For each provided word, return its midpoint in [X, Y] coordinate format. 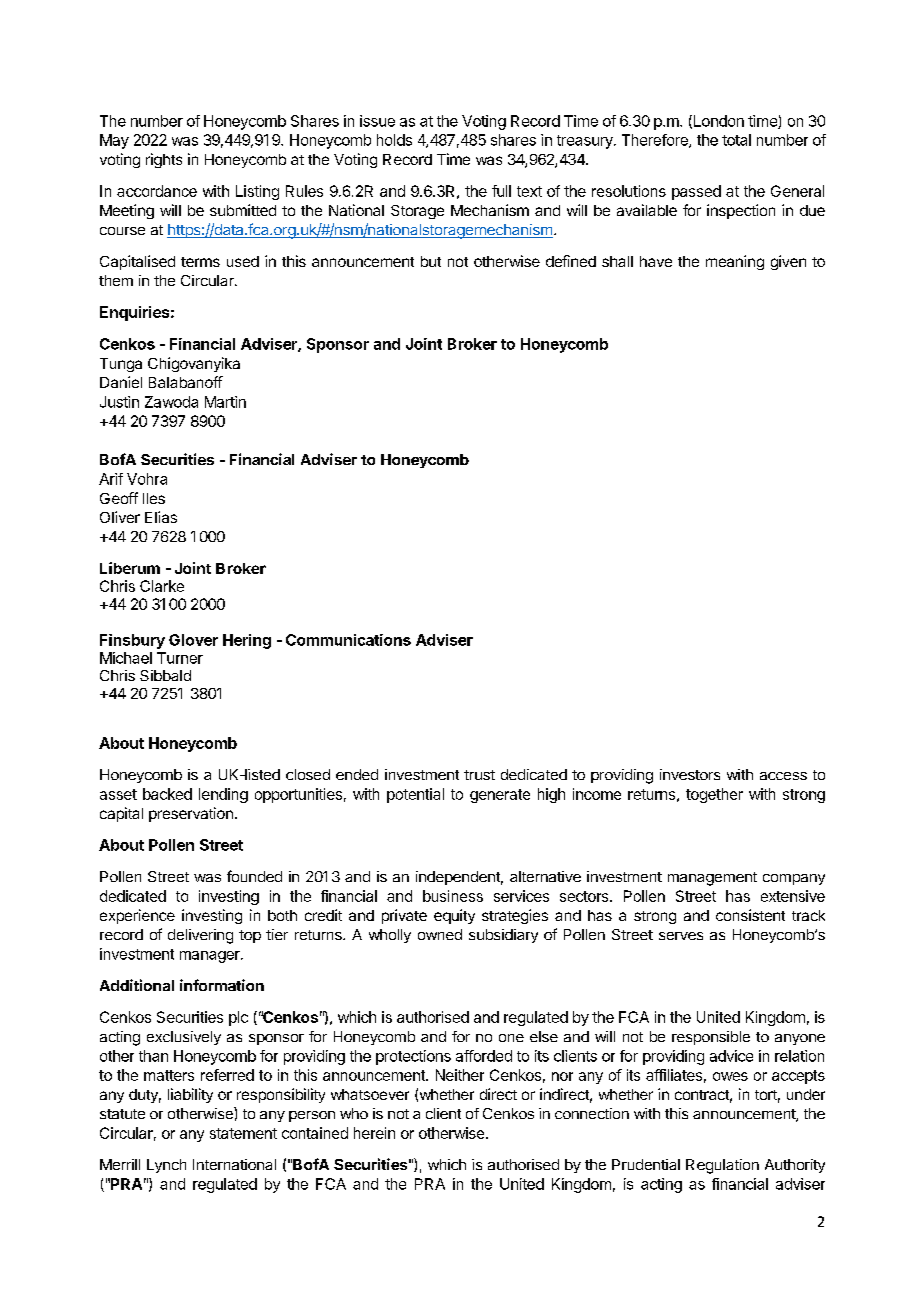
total [736, 140]
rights [164, 160]
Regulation [722, 1166]
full [501, 191]
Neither [460, 1075]
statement [243, 1133]
